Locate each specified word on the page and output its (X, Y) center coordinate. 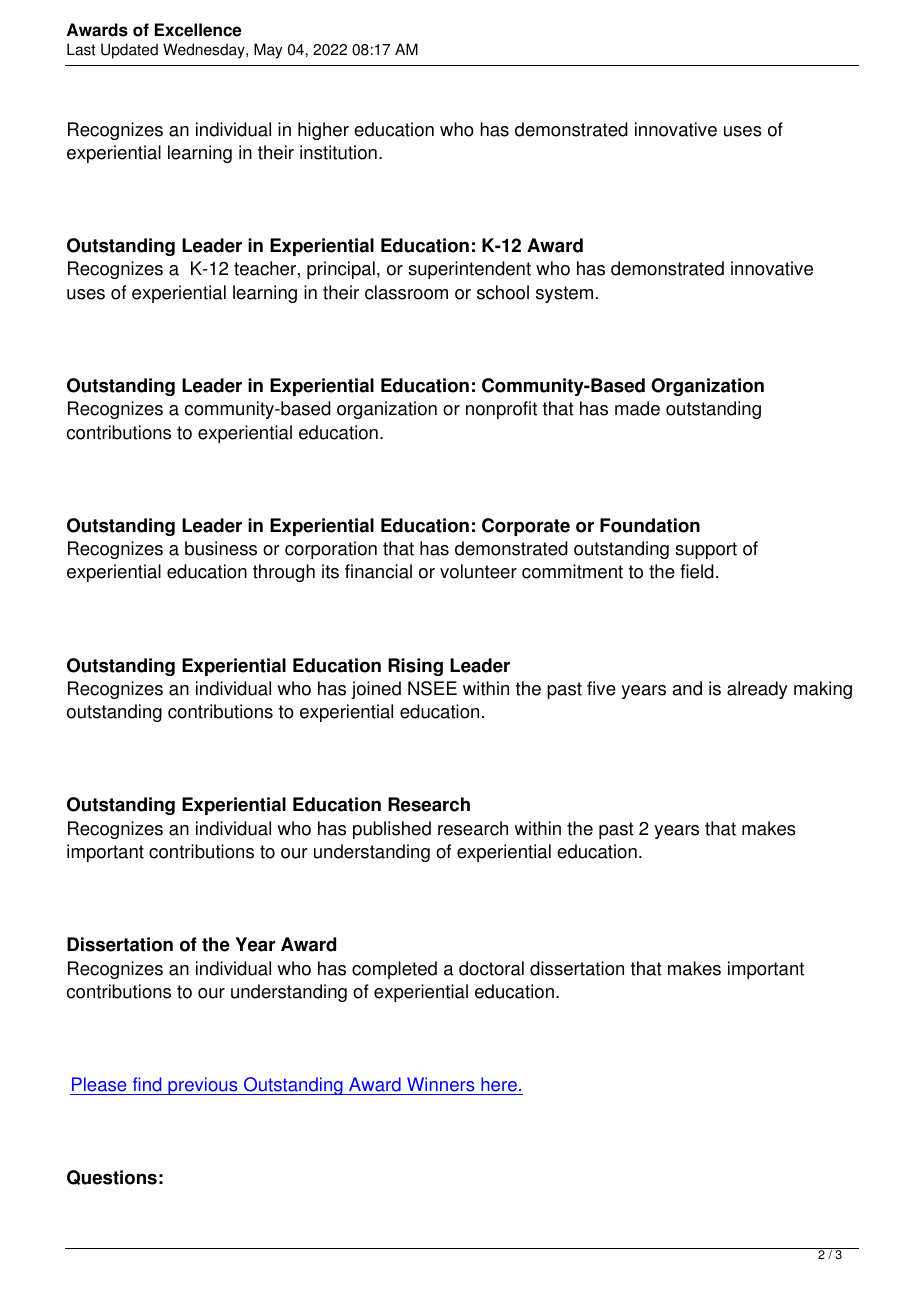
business (221, 548)
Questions (112, 1177)
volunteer (478, 571)
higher (323, 131)
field (697, 571)
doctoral (491, 968)
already (757, 690)
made (637, 408)
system (564, 294)
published (392, 830)
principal (341, 270)
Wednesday (205, 51)
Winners (441, 1086)
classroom (406, 292)
